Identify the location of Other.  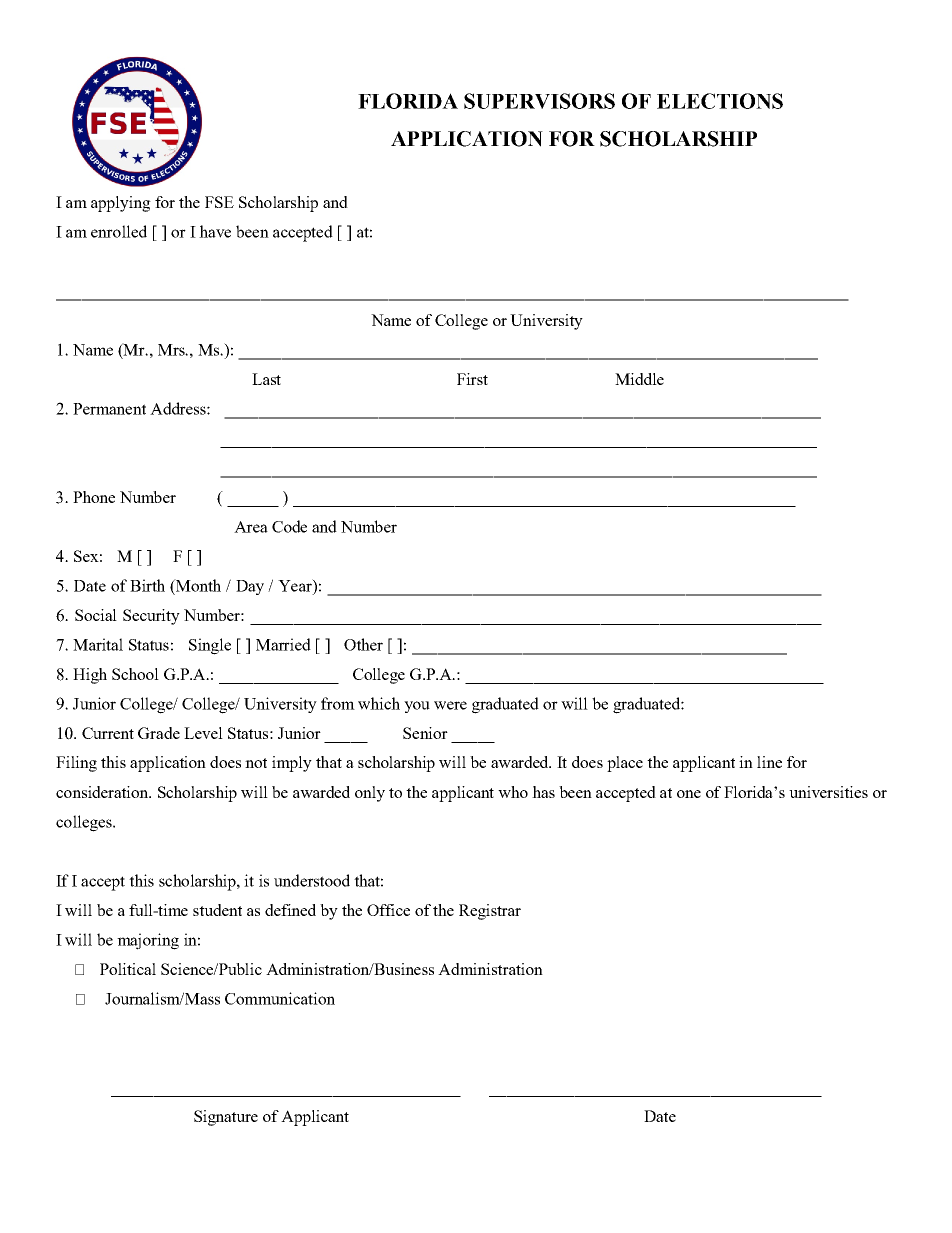
(363, 644).
